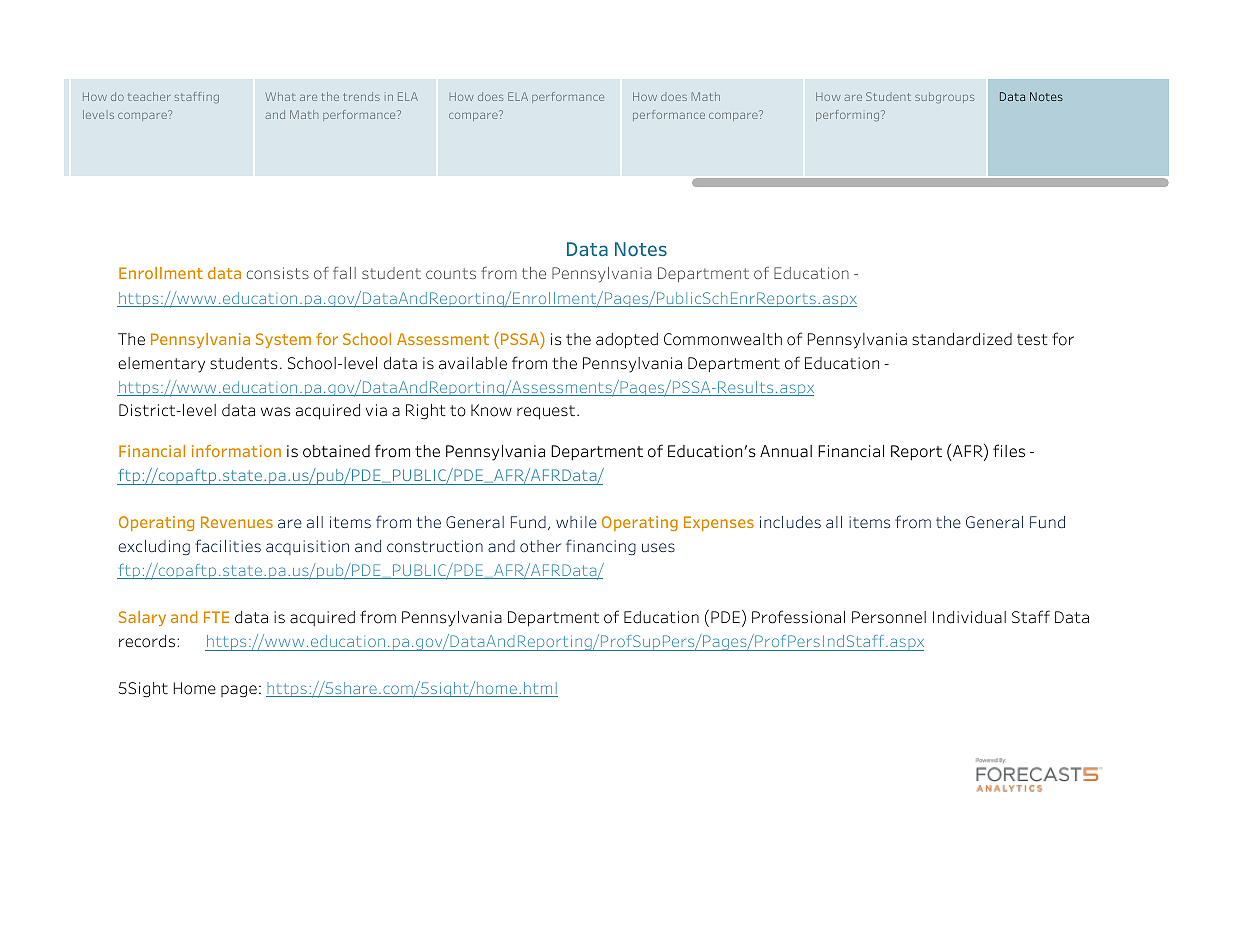 The image size is (1233, 952). I want to click on FTE, so click(216, 617).
